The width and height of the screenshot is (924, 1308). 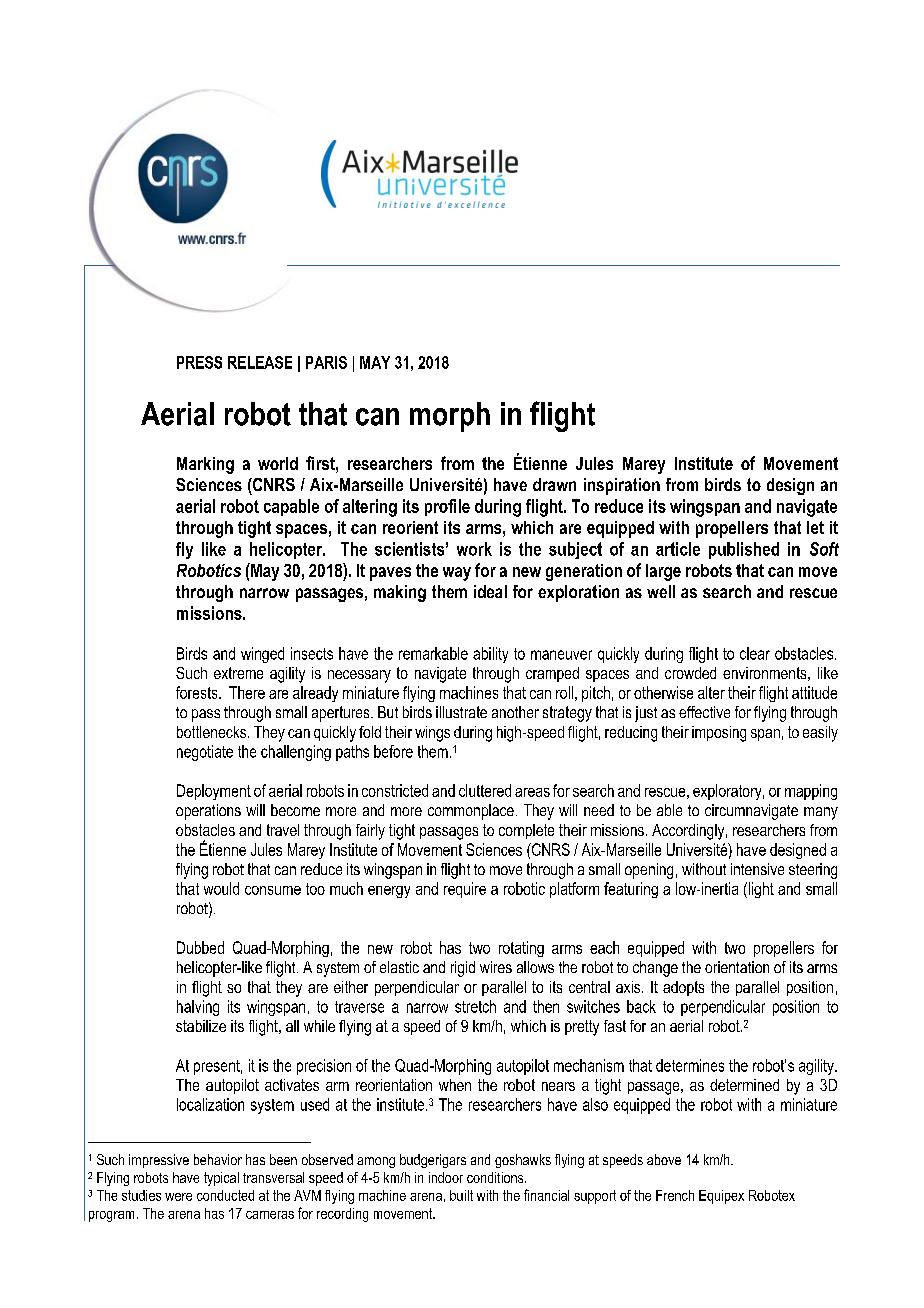 I want to click on built, so click(x=461, y=1195).
